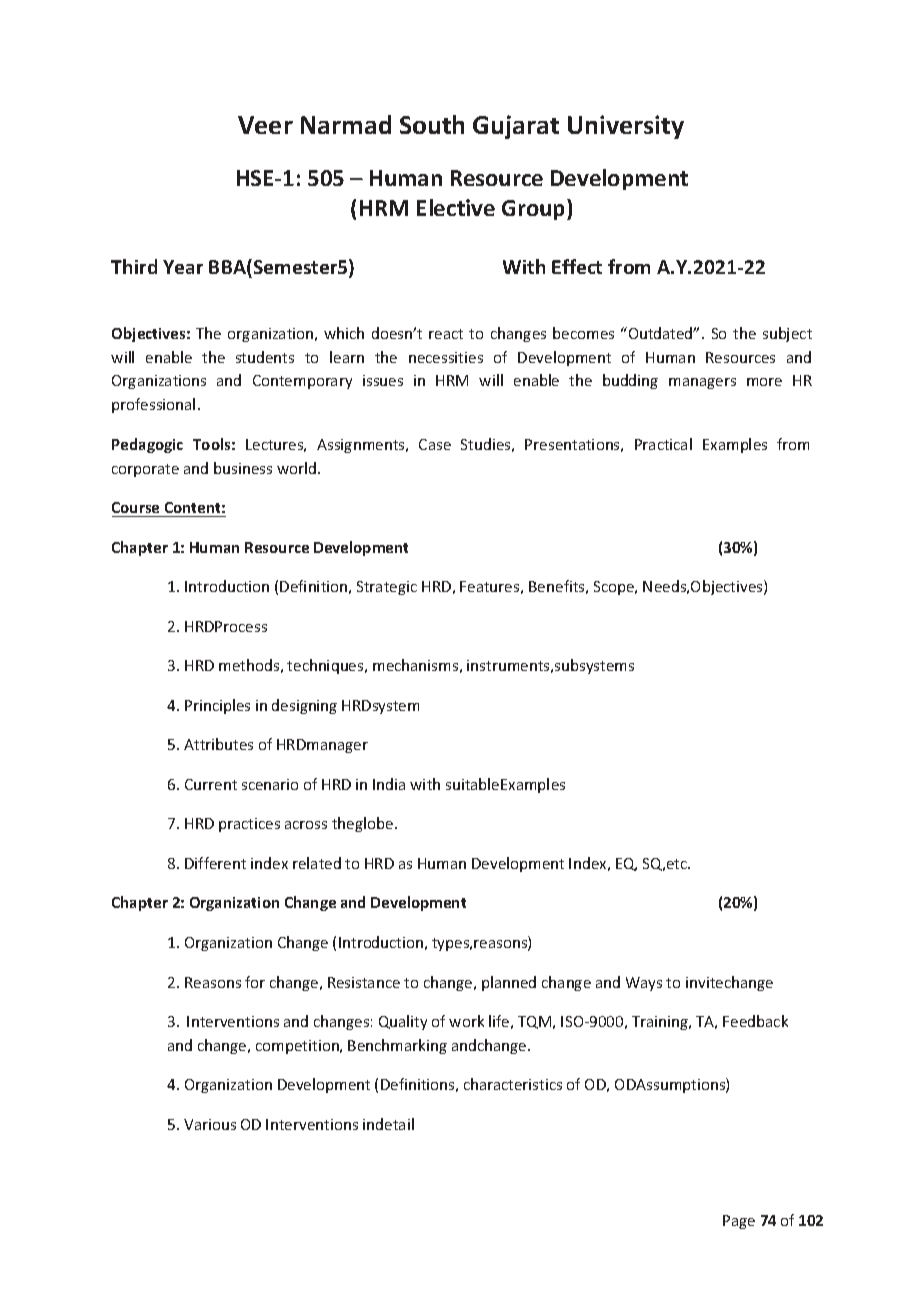 The height and width of the screenshot is (1308, 924). I want to click on University, so click(626, 127).
